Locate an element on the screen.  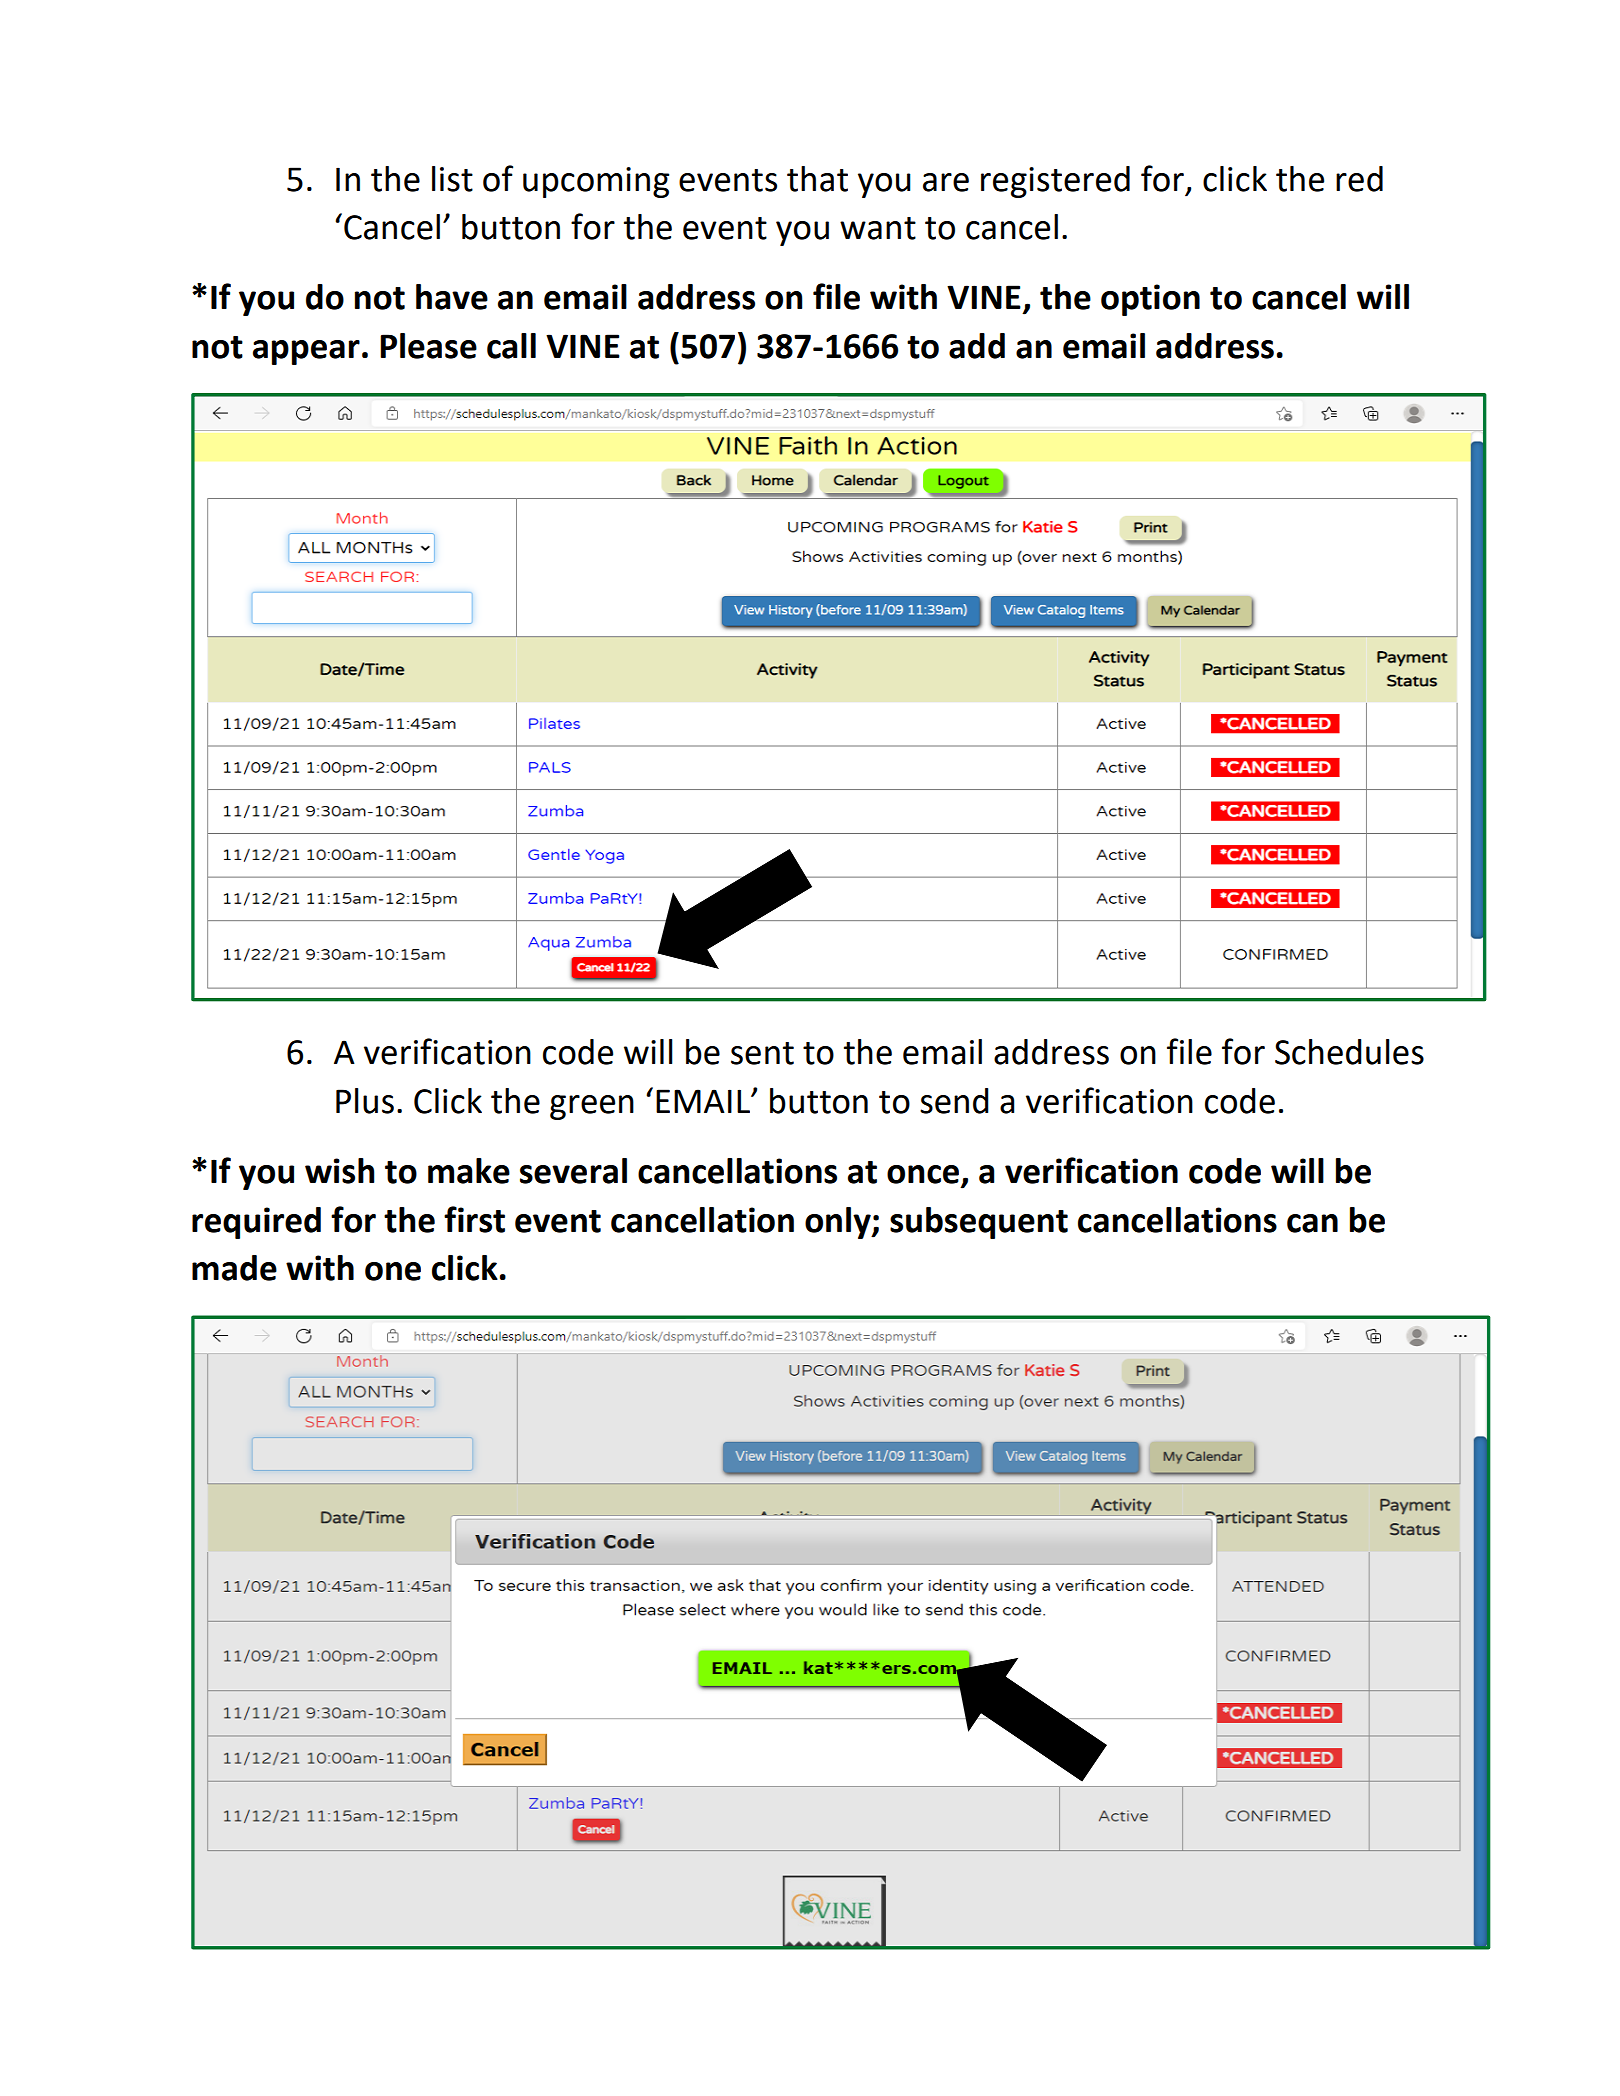
one is located at coordinates (393, 1271).
